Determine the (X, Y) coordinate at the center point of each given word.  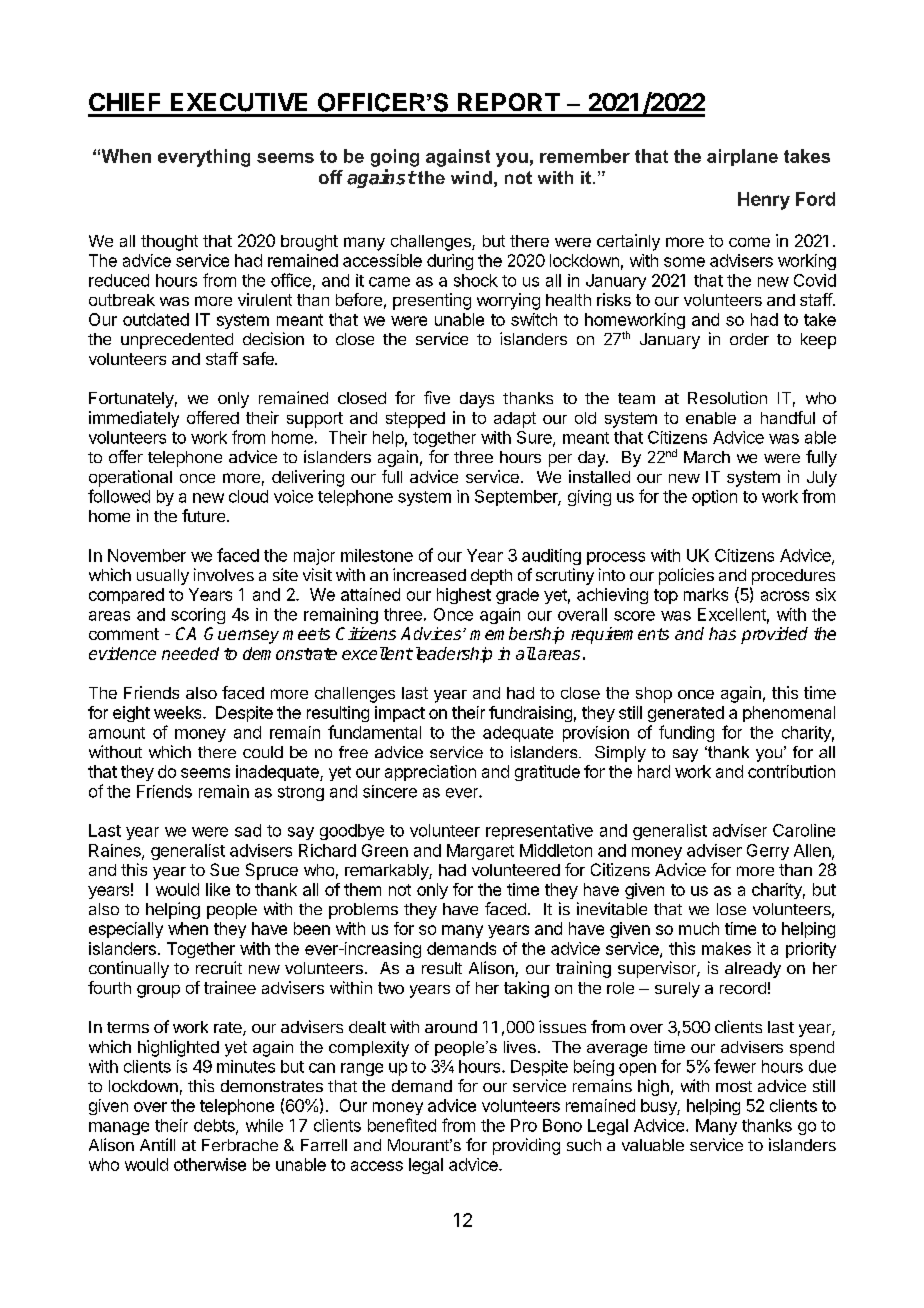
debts (215, 1126)
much (699, 928)
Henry (764, 201)
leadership (452, 655)
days (477, 400)
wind (471, 177)
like (218, 889)
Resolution (727, 397)
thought (169, 243)
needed (190, 653)
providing (526, 1146)
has (722, 633)
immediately (134, 419)
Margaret (480, 852)
